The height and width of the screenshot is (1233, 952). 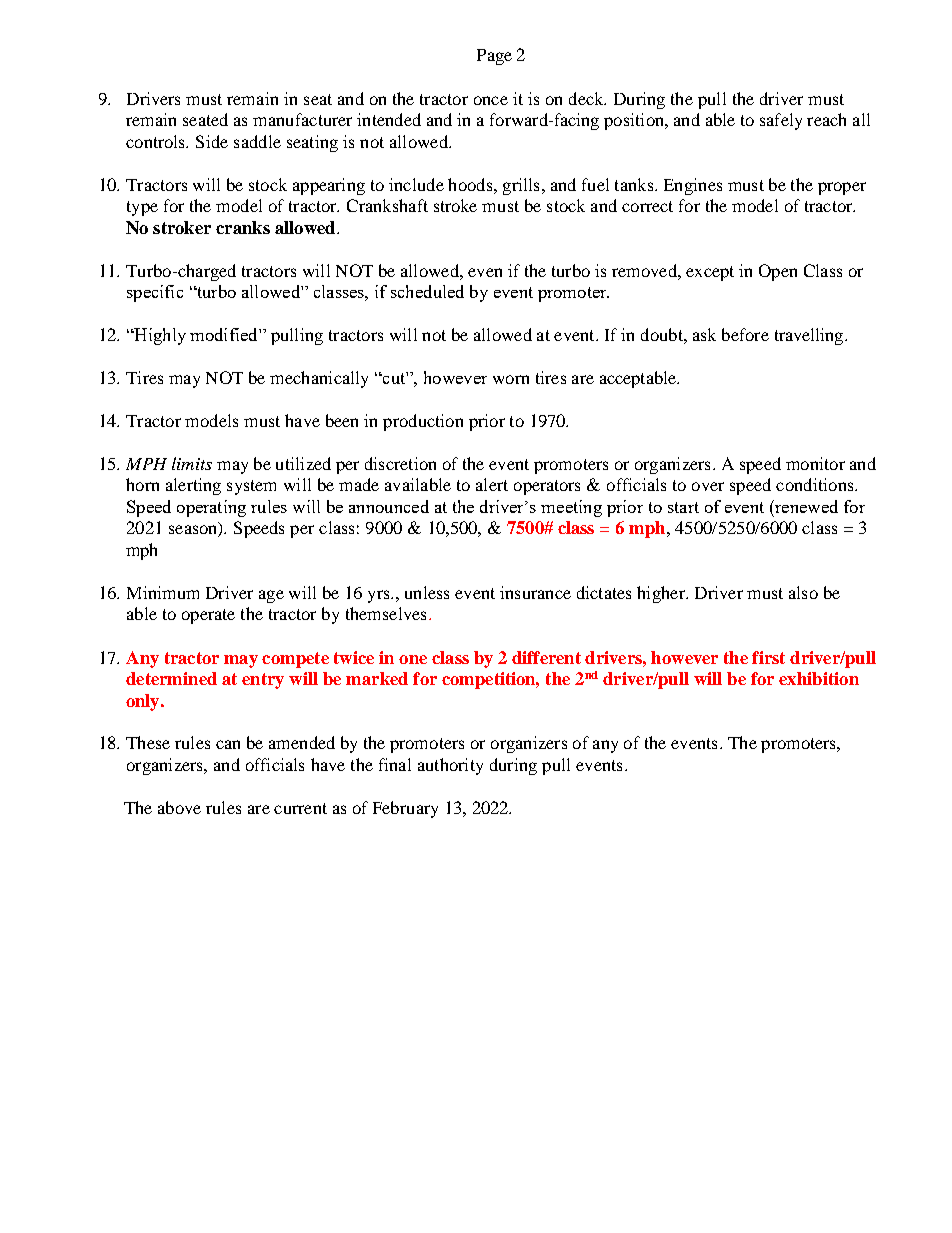 What do you see at coordinates (778, 272) in the screenshot?
I see `Open` at bounding box center [778, 272].
